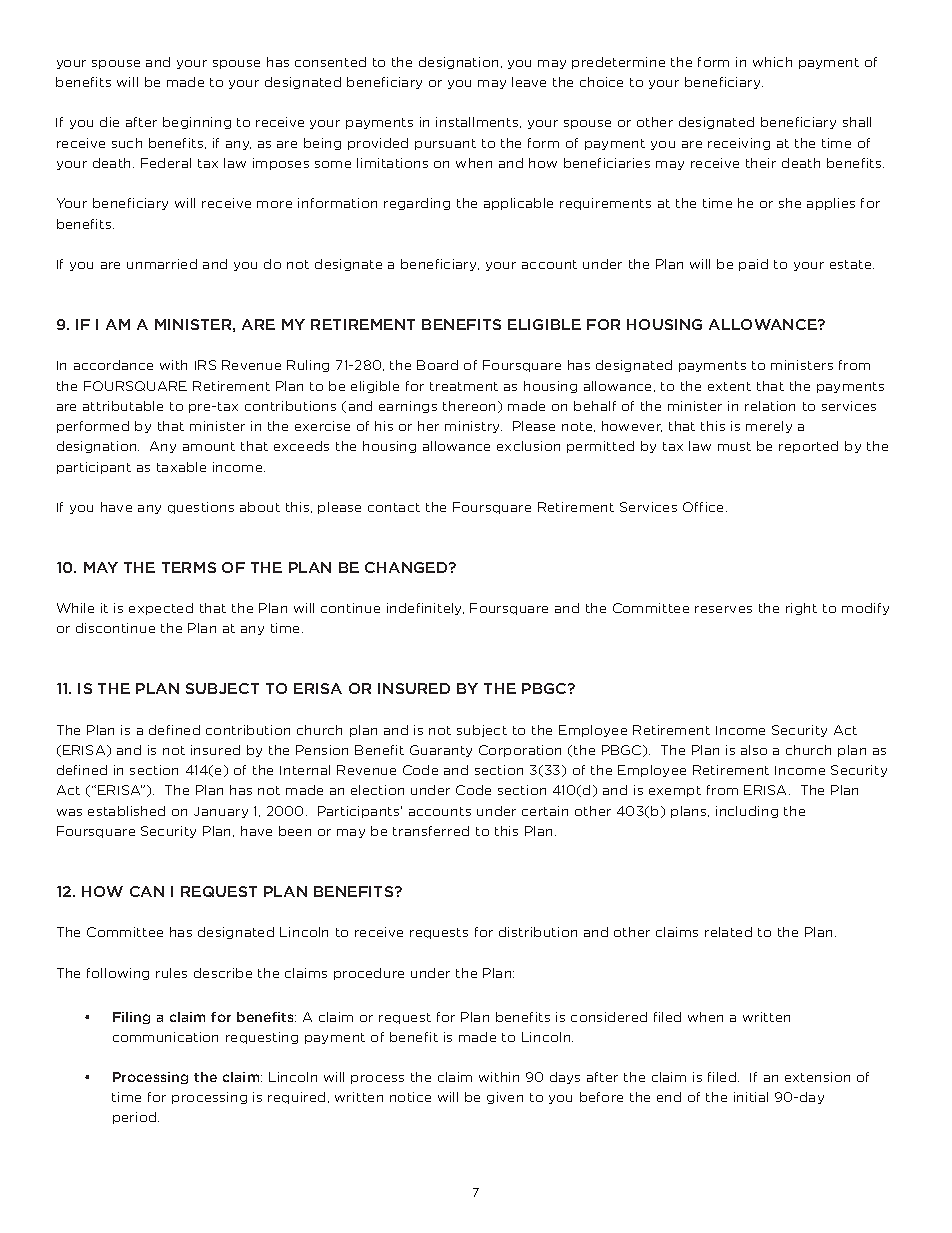  Describe the element at coordinates (478, 122) in the page. I see `installments` at that location.
